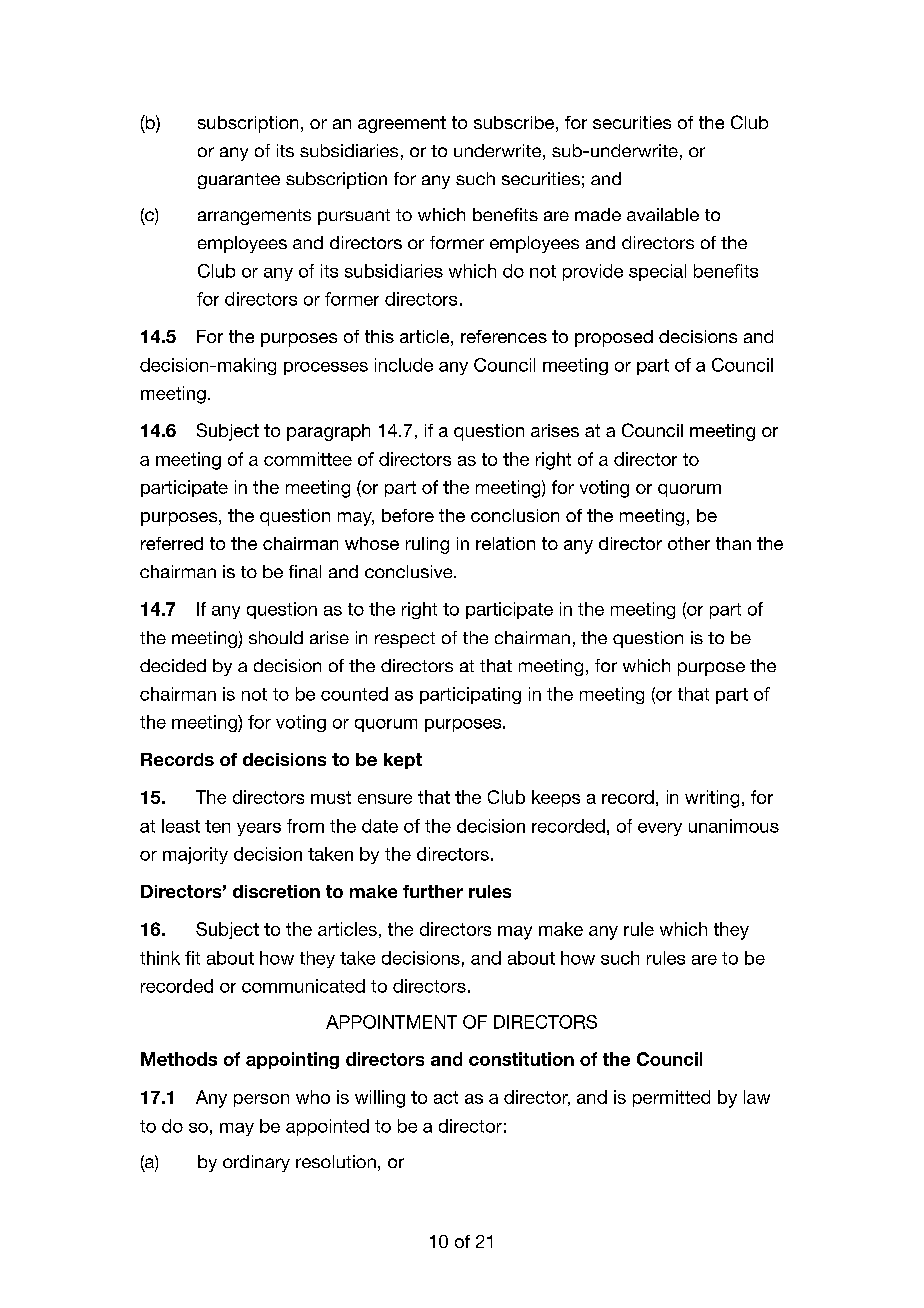 Image resolution: width=924 pixels, height=1308 pixels. I want to click on other, so click(689, 543).
